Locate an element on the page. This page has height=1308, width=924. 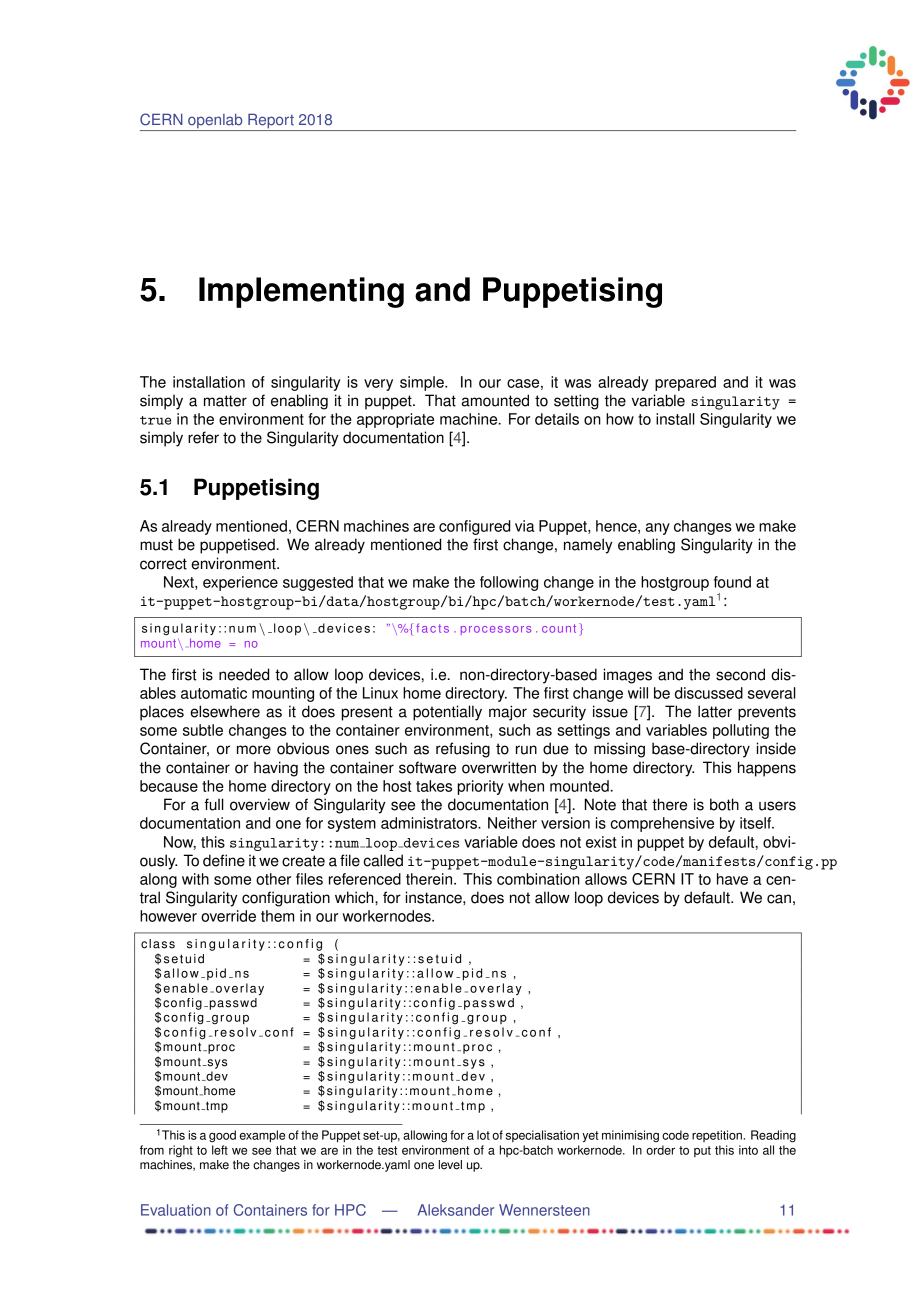
prepared is located at coordinates (685, 383).
